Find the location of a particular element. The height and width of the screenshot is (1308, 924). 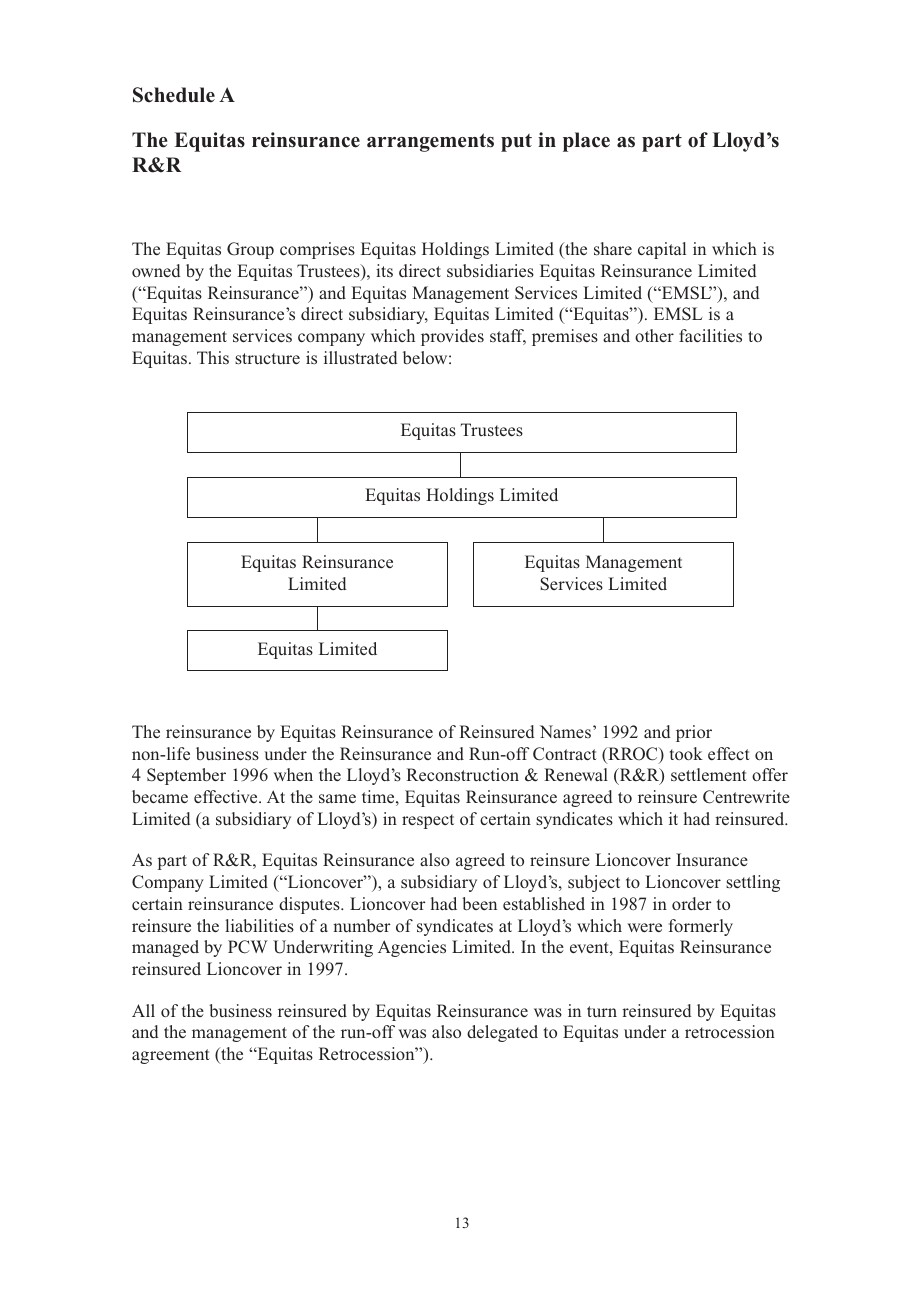

place is located at coordinates (586, 142).
